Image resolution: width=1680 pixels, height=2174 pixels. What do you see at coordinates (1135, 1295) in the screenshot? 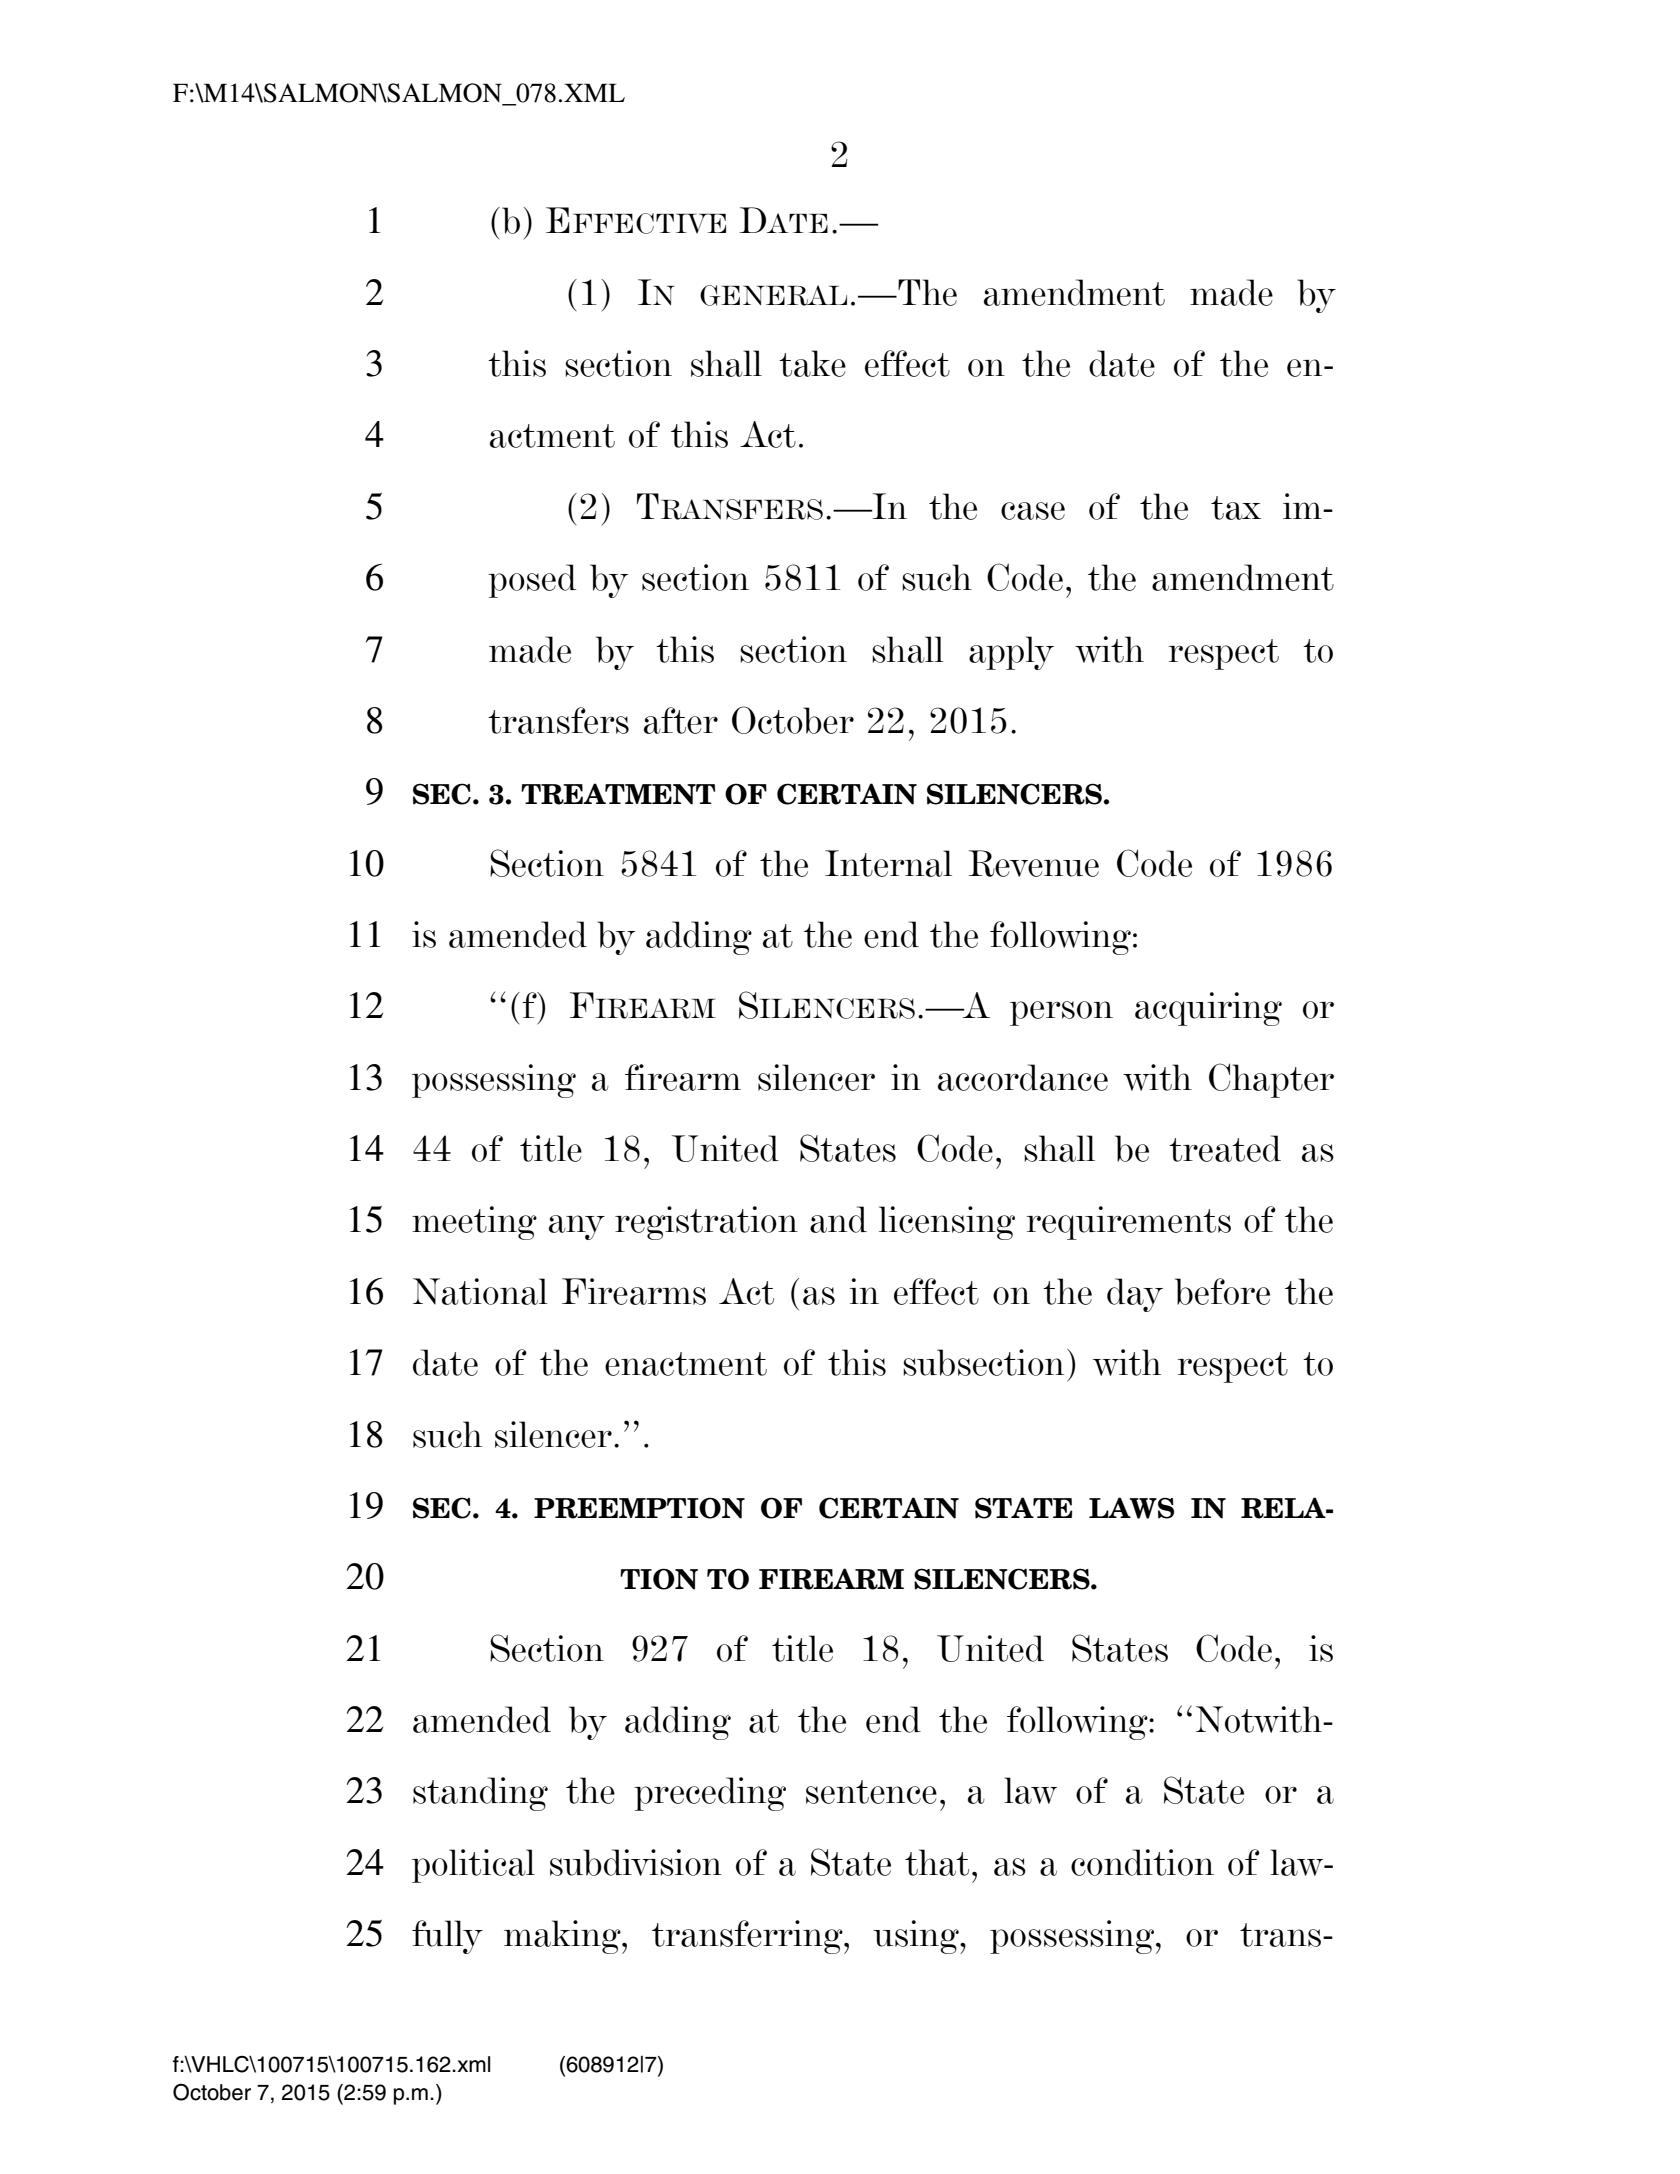
I see `day` at bounding box center [1135, 1295].
